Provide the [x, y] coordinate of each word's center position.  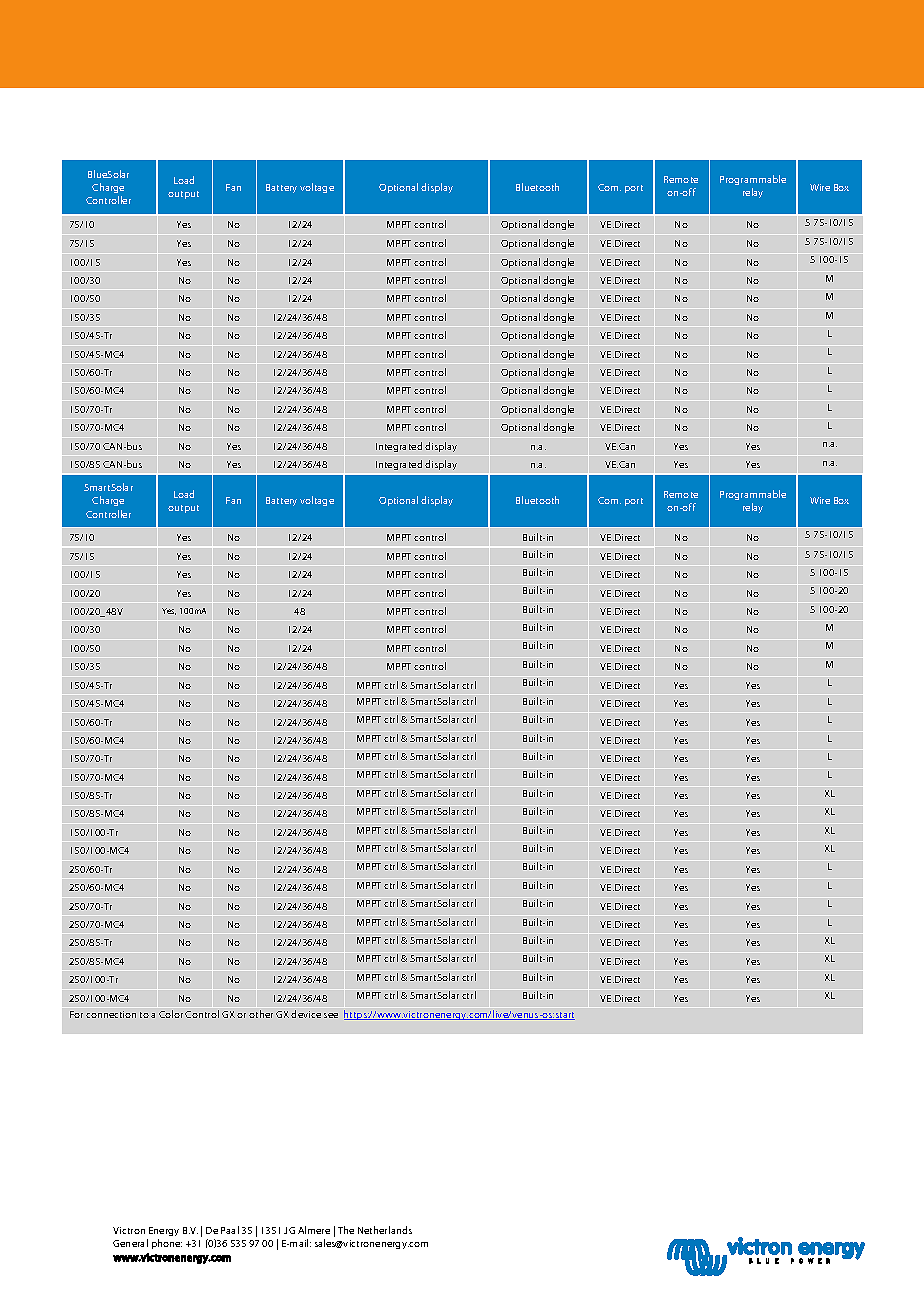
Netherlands [385, 1230]
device [306, 1014]
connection [111, 1014]
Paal [230, 1230]
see [331, 1015]
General [130, 1243]
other [261, 1014]
